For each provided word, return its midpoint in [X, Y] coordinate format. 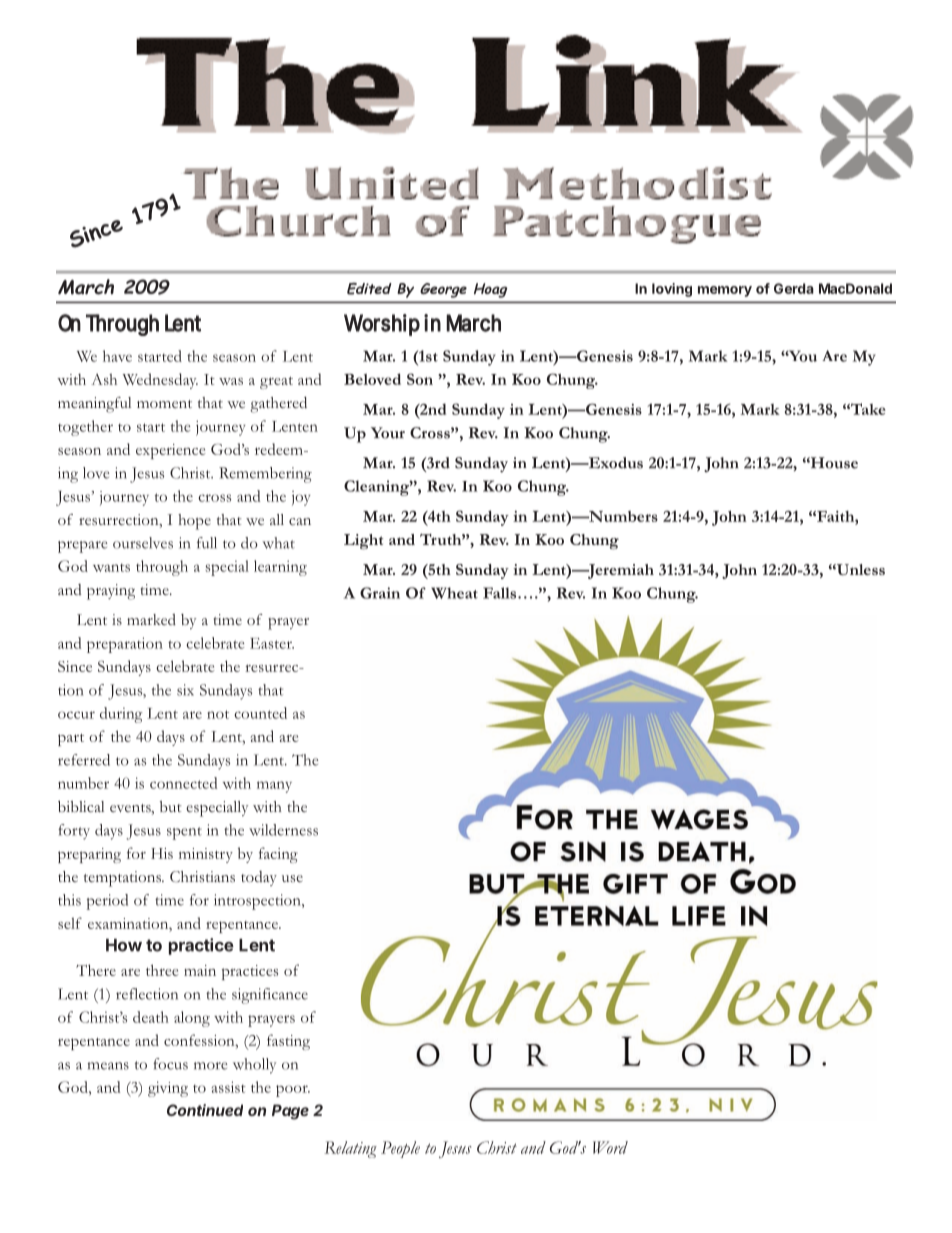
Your [388, 433]
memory [725, 291]
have [117, 356]
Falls [501, 593]
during [121, 715]
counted [260, 713]
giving [168, 1089]
